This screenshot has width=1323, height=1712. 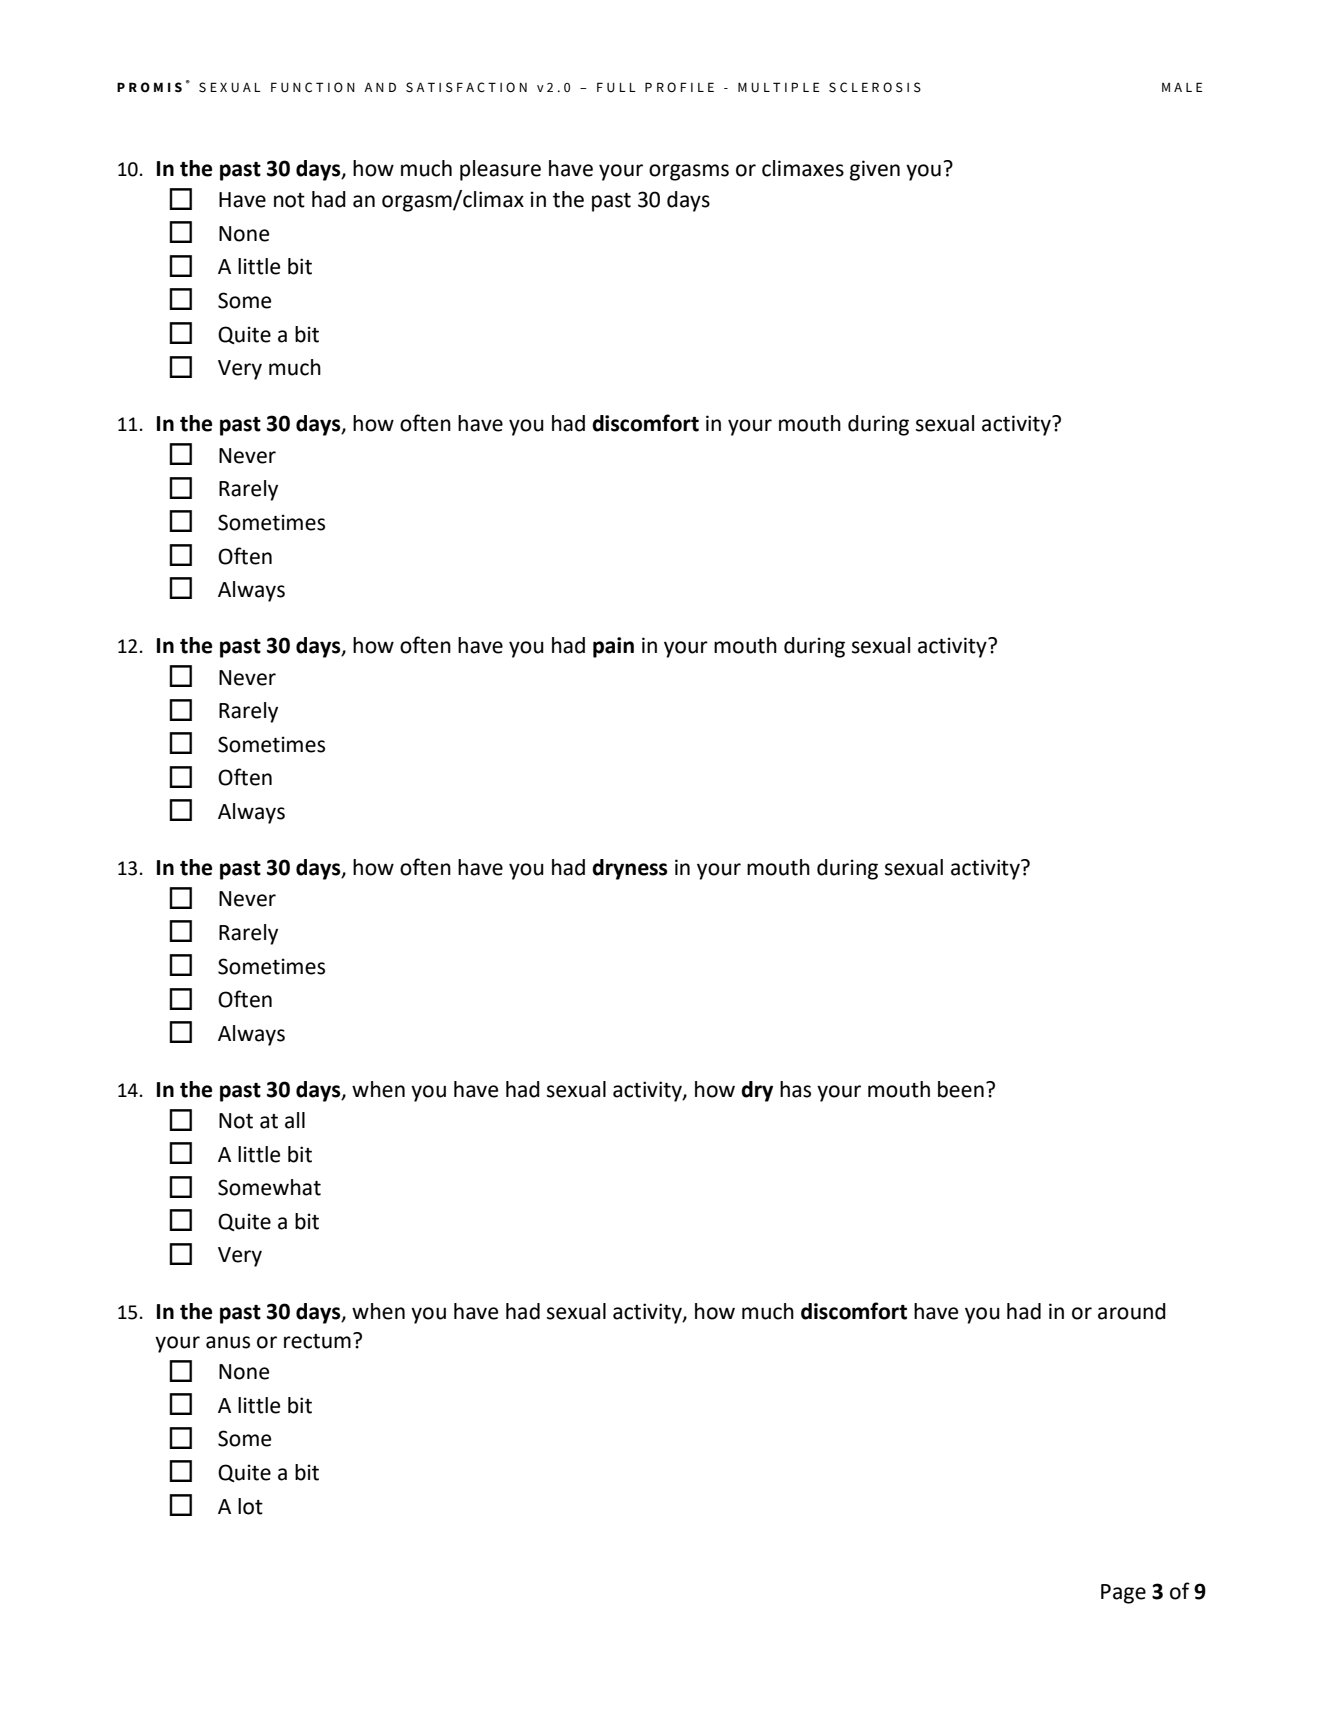 What do you see at coordinates (250, 1506) in the screenshot?
I see `lot` at bounding box center [250, 1506].
